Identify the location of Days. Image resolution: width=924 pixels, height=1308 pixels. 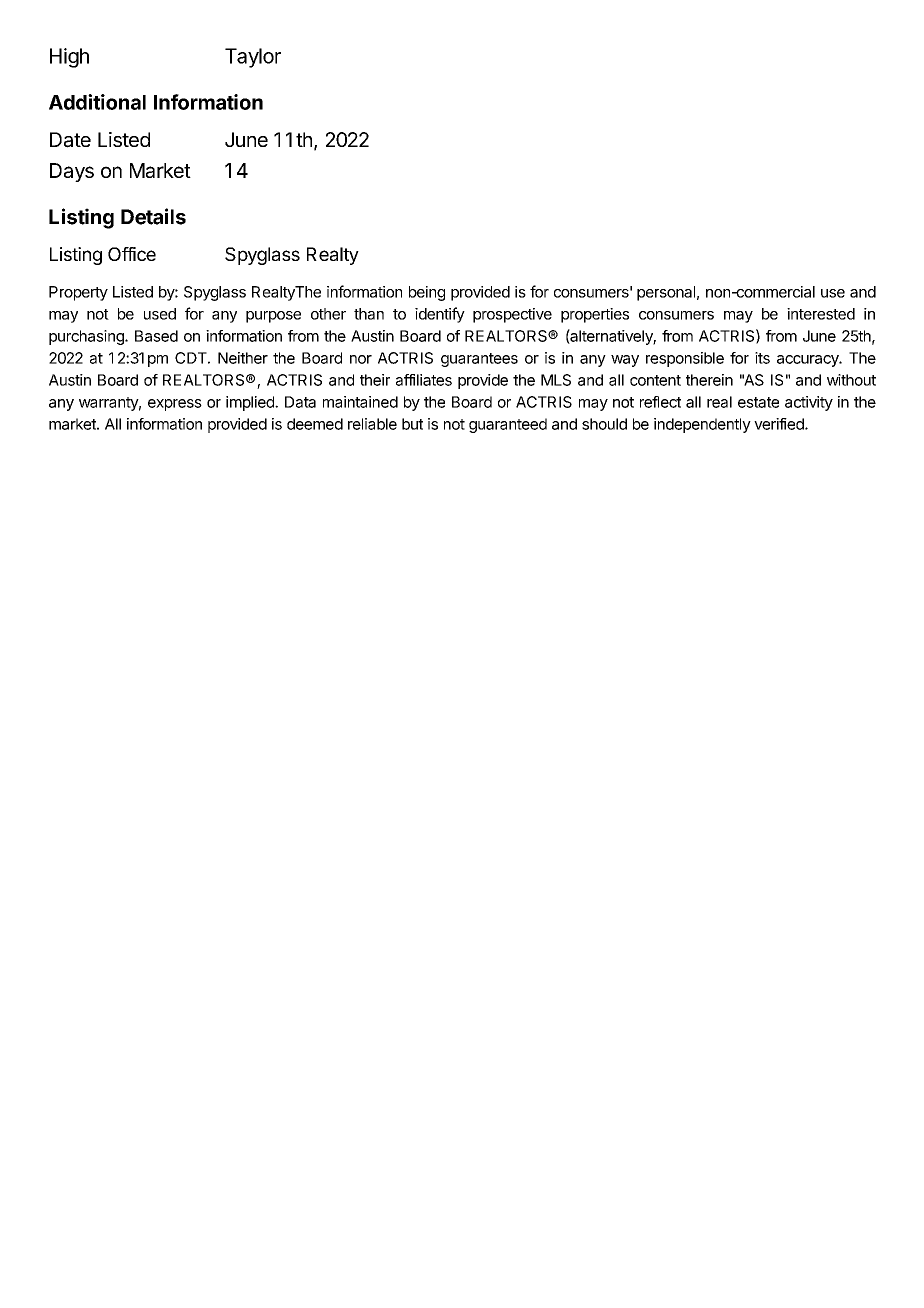
(72, 172).
